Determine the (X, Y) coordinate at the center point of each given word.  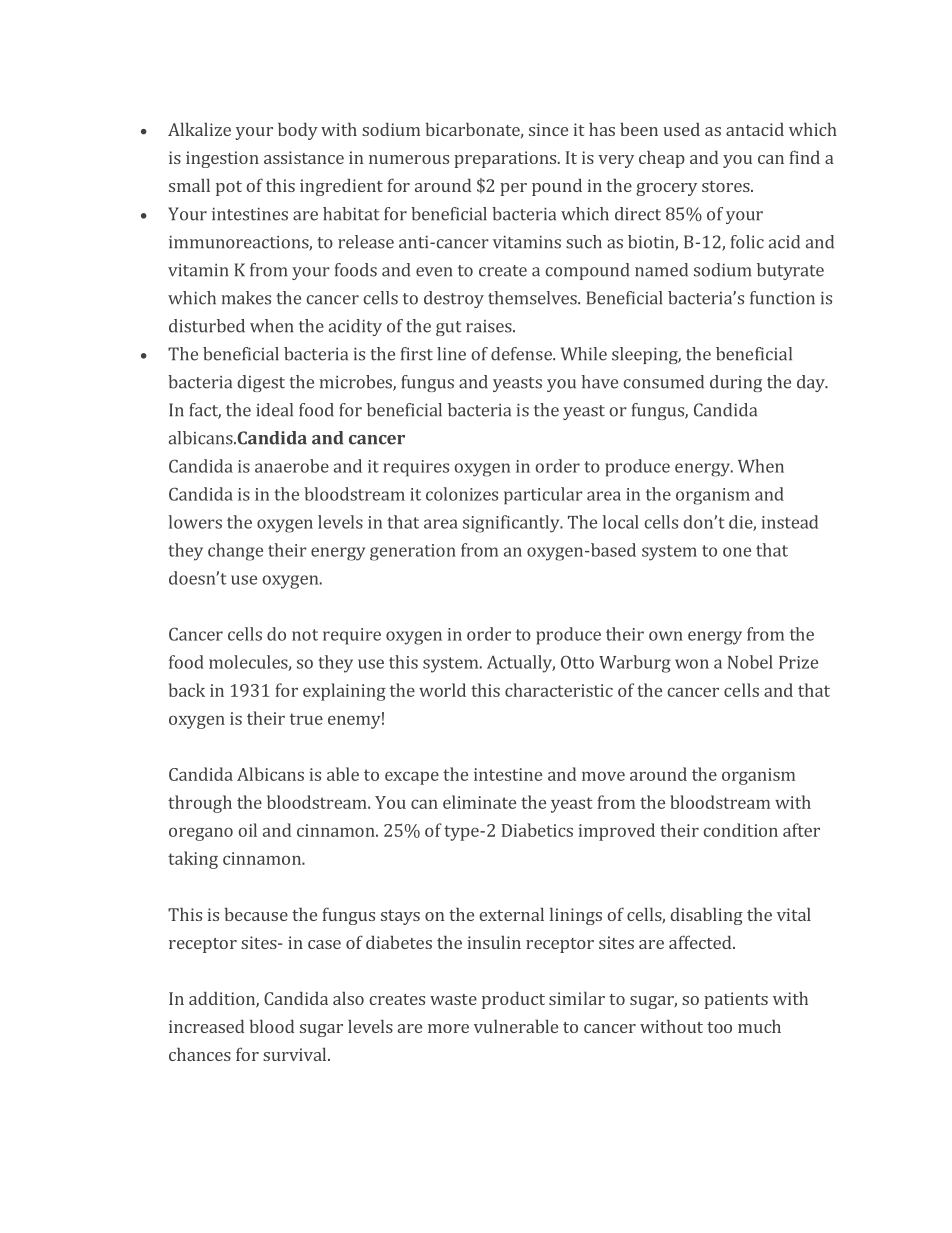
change (235, 552)
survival (296, 1054)
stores (727, 186)
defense (522, 354)
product (513, 1000)
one (737, 552)
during (736, 383)
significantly (512, 524)
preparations (505, 159)
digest (261, 383)
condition (740, 830)
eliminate (479, 802)
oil (247, 830)
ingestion (222, 159)
